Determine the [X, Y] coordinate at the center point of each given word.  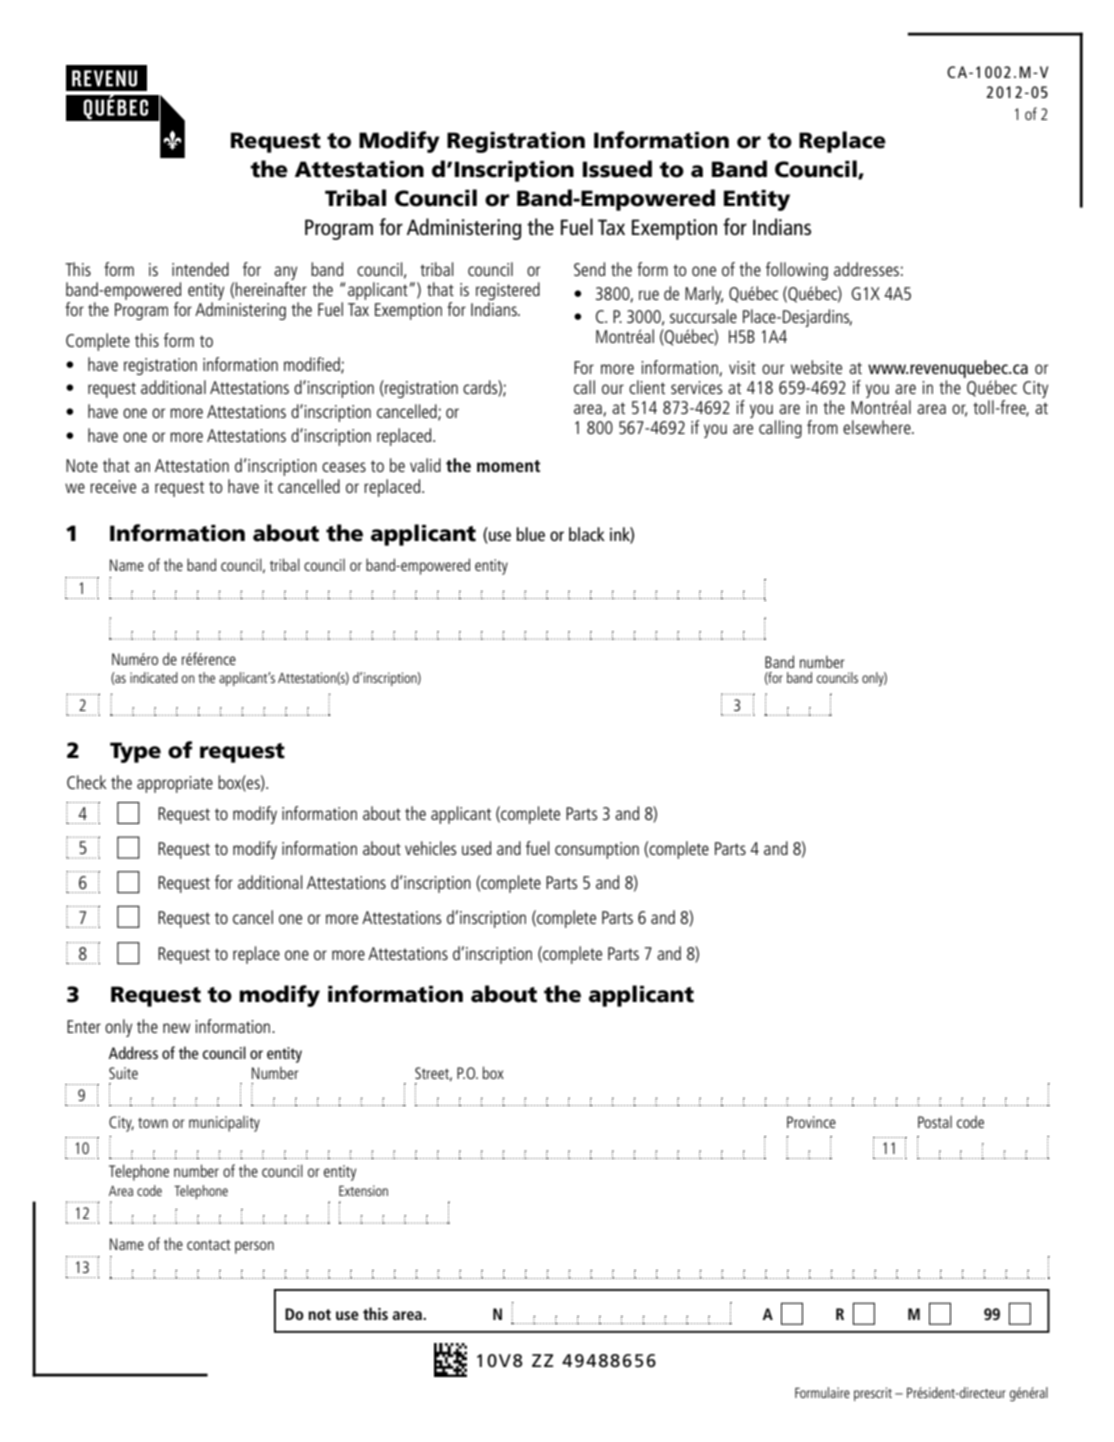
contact [209, 1245]
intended [200, 269]
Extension [363, 1190]
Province [811, 1122]
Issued [617, 169]
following [797, 271]
